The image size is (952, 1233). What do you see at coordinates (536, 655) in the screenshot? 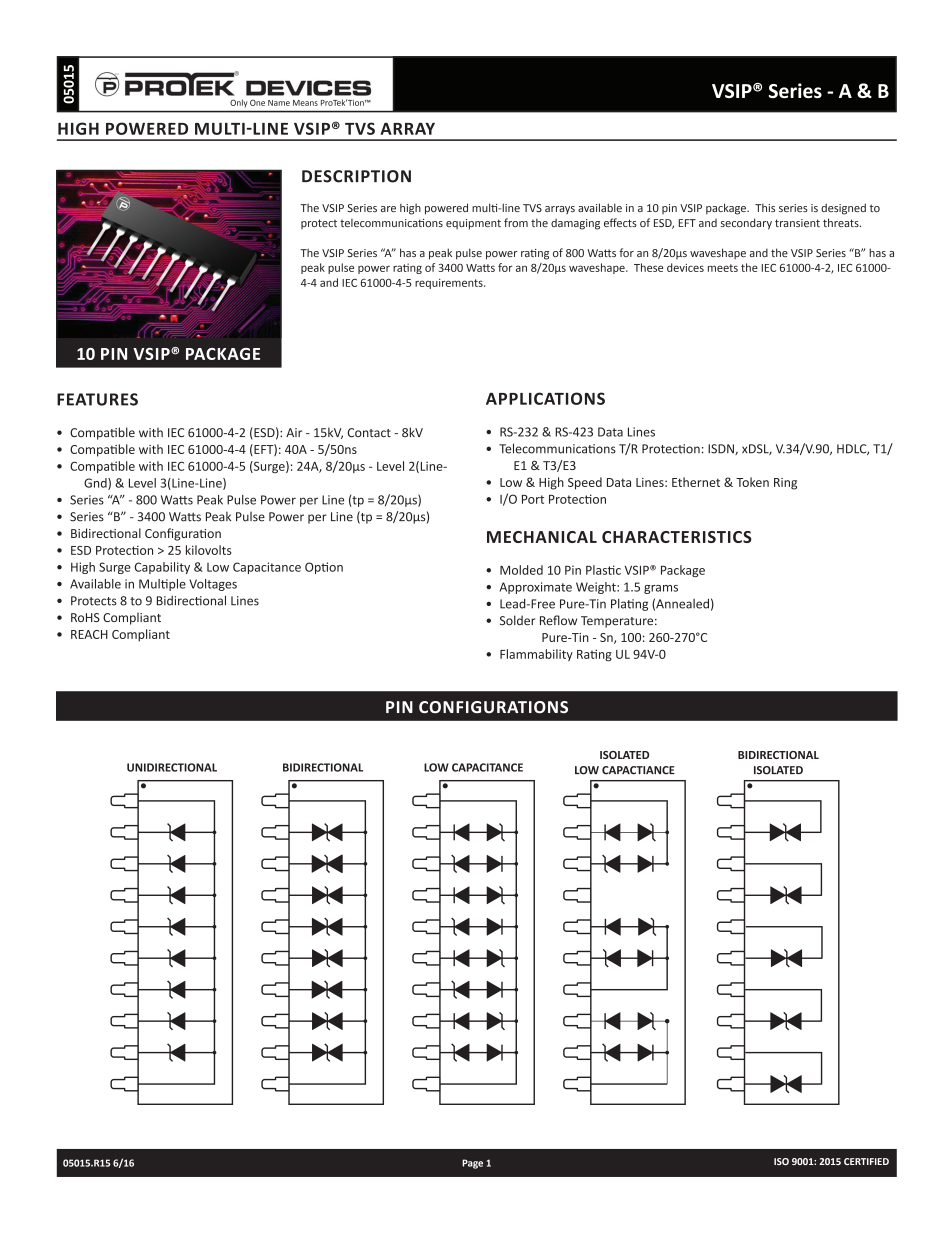
I see `Flammability` at bounding box center [536, 655].
